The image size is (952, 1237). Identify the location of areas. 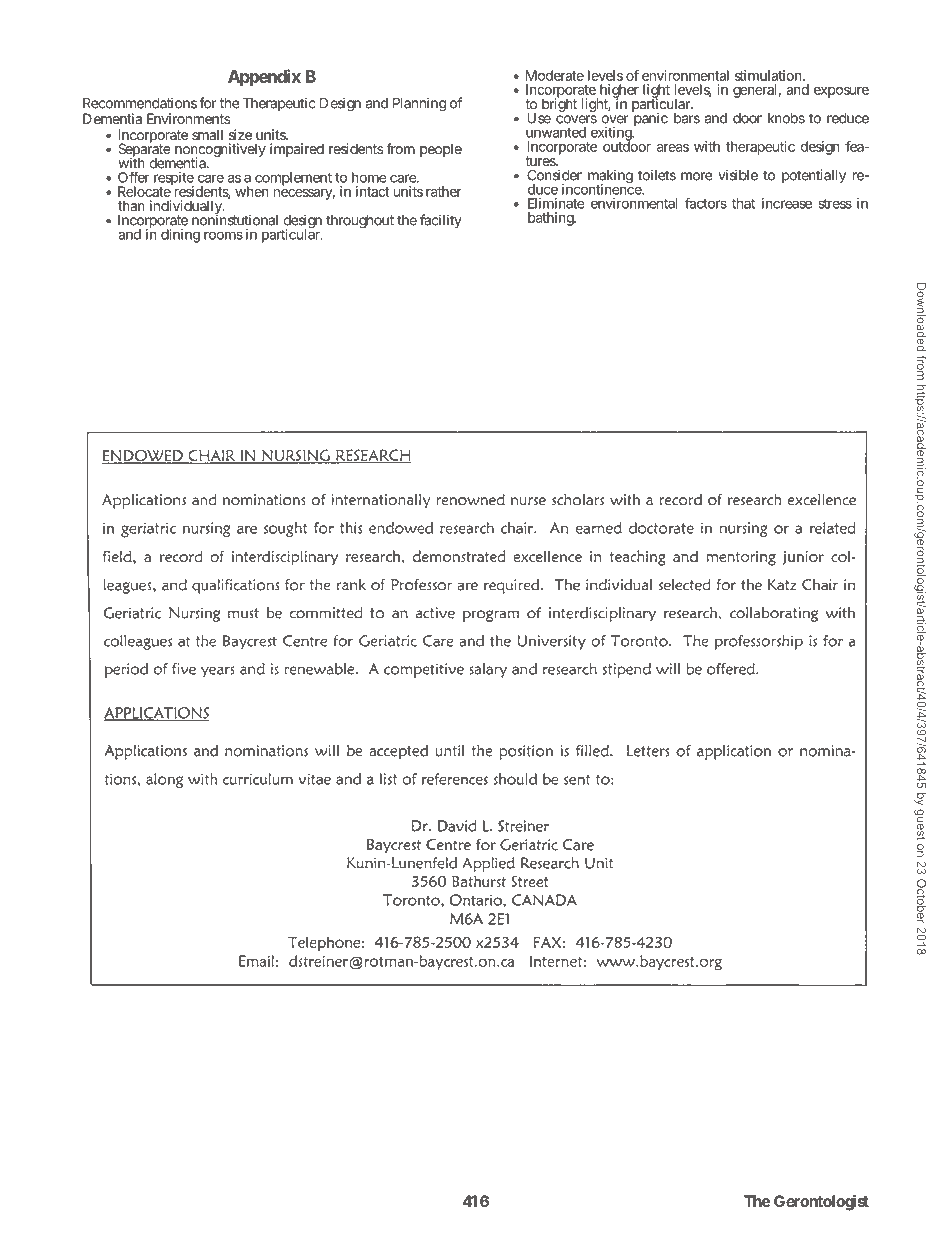
(673, 148).
